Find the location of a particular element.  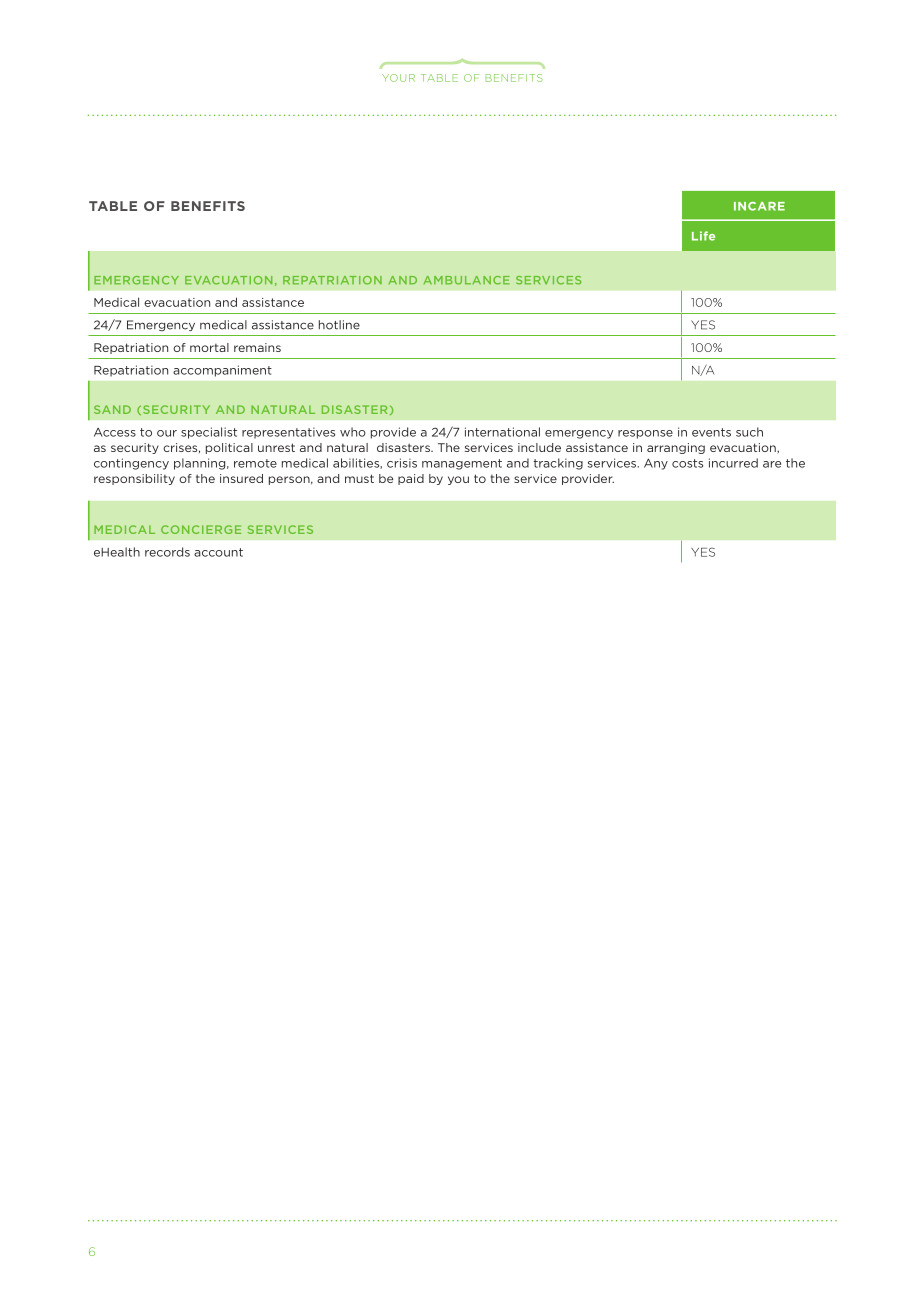

mortal is located at coordinates (209, 347).
